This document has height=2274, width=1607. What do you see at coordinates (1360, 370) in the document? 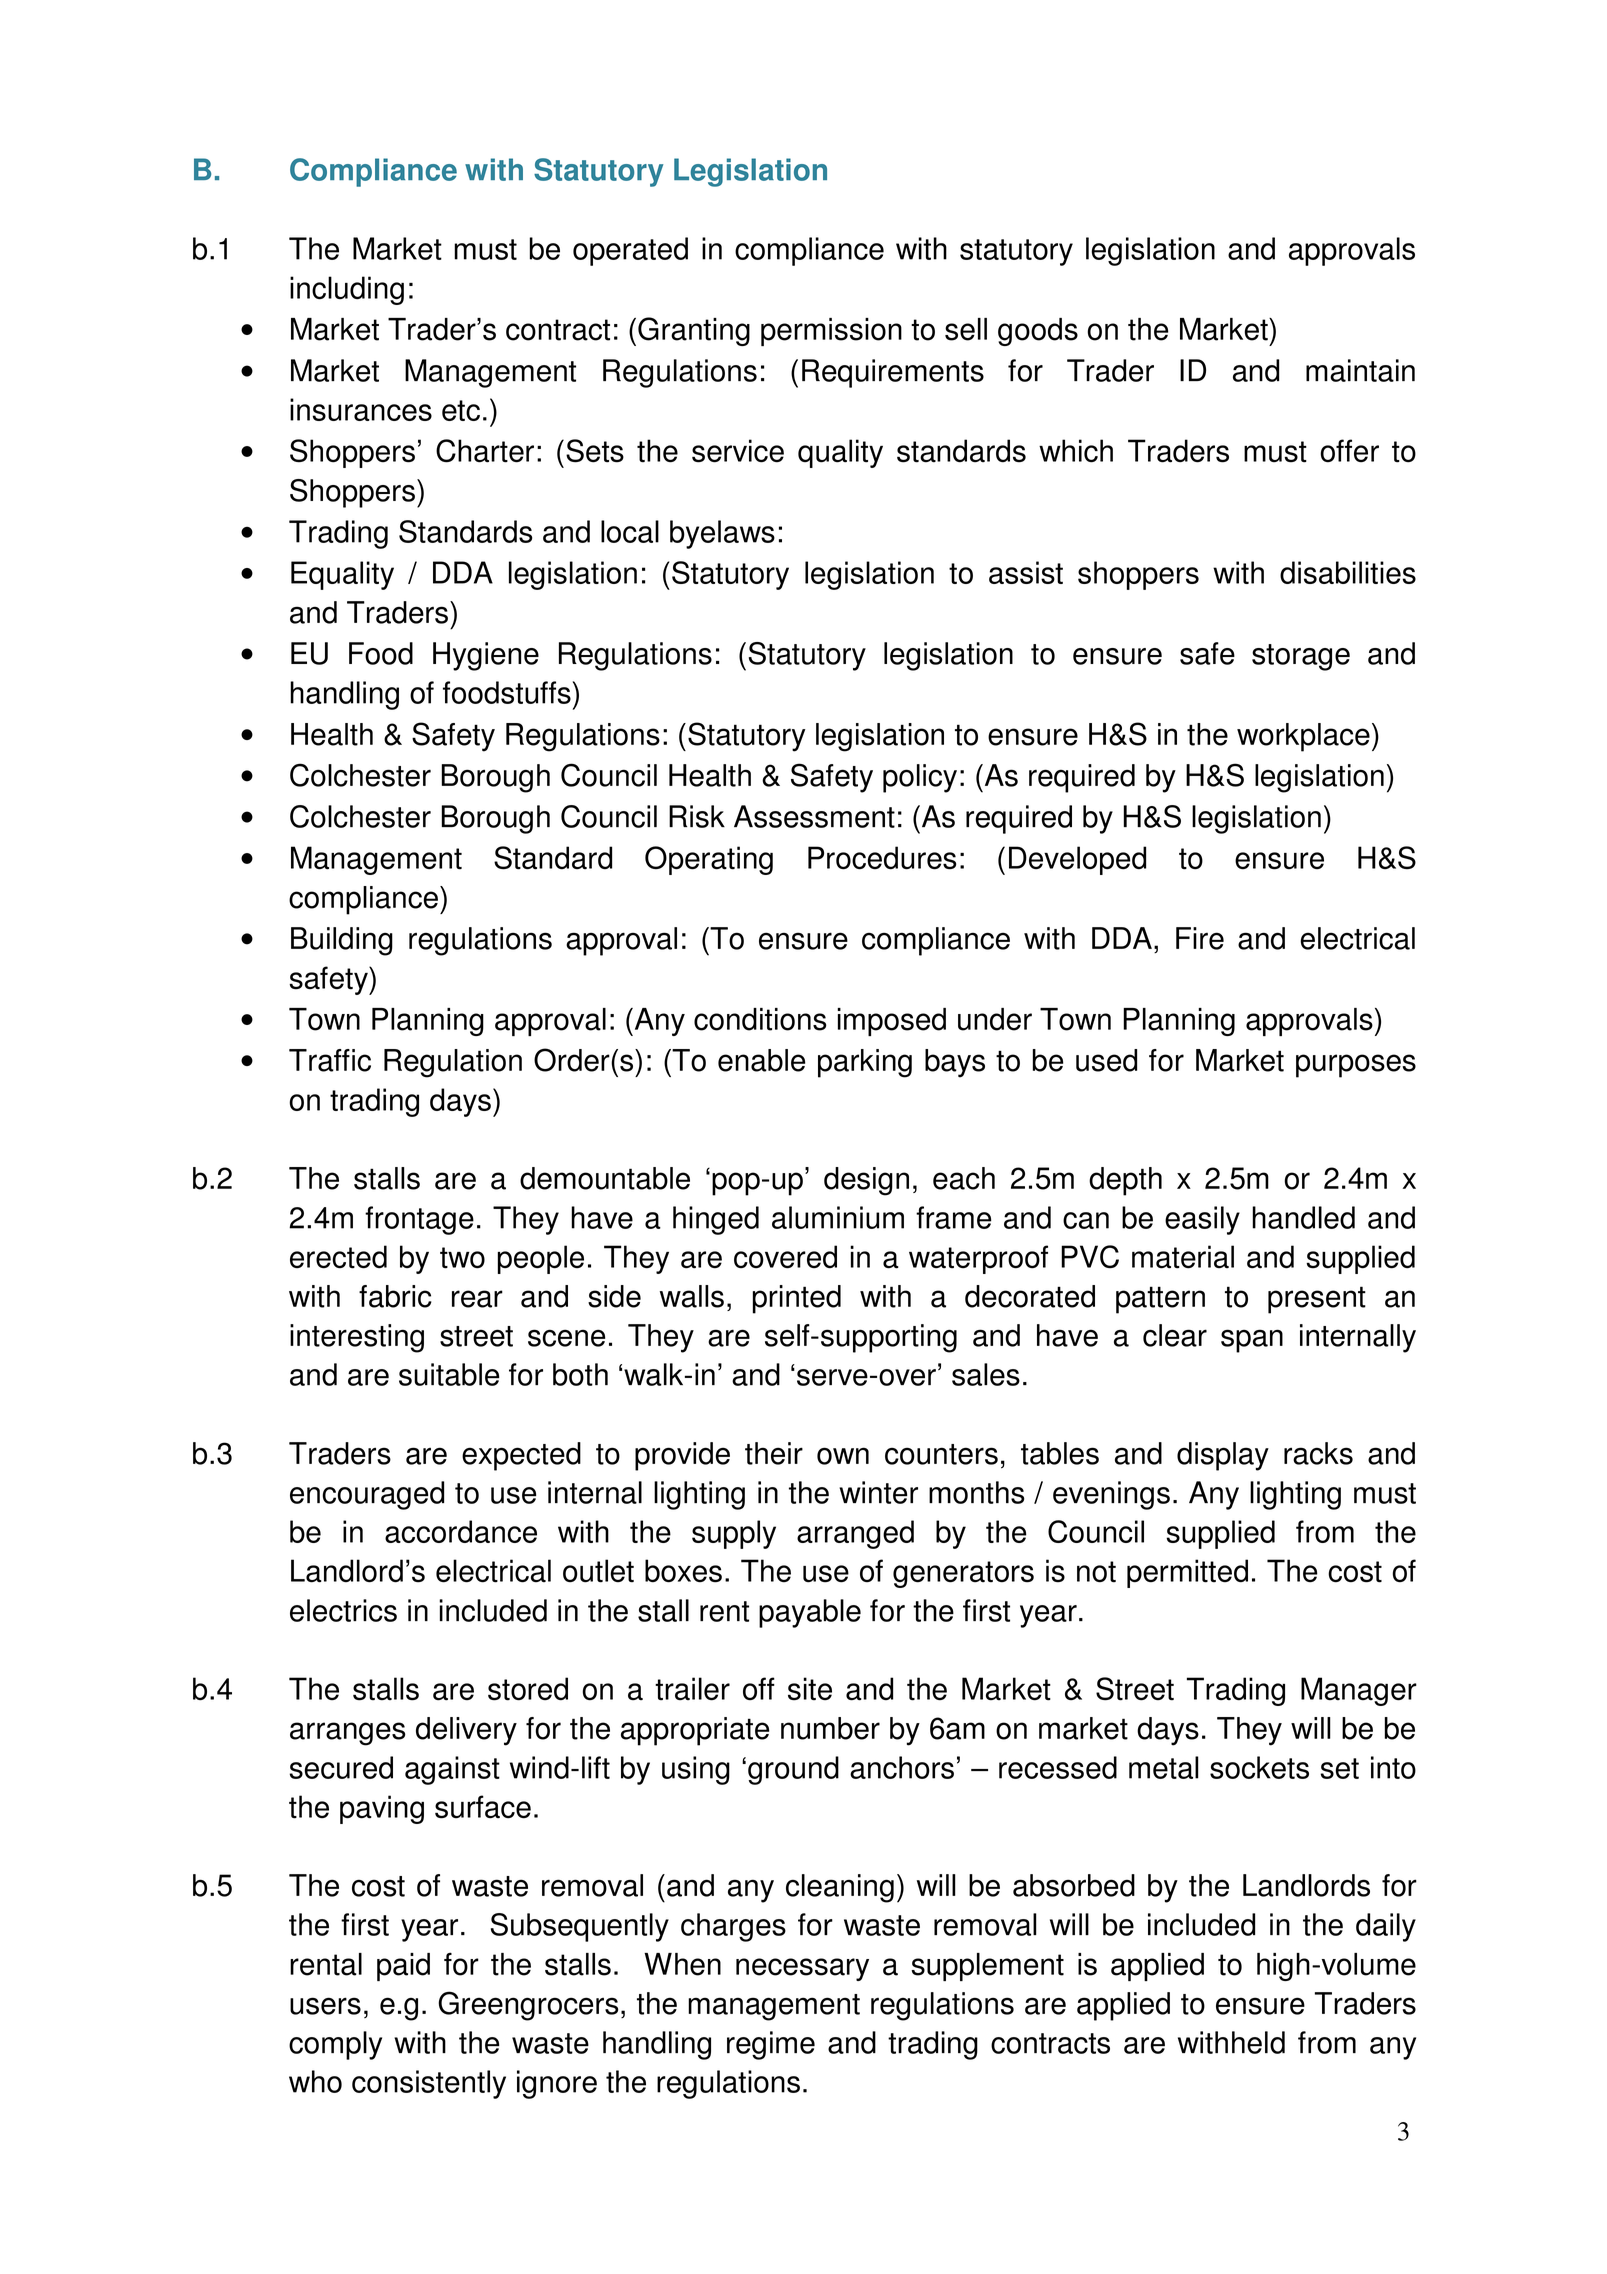
I see `maintain` at bounding box center [1360, 370].
